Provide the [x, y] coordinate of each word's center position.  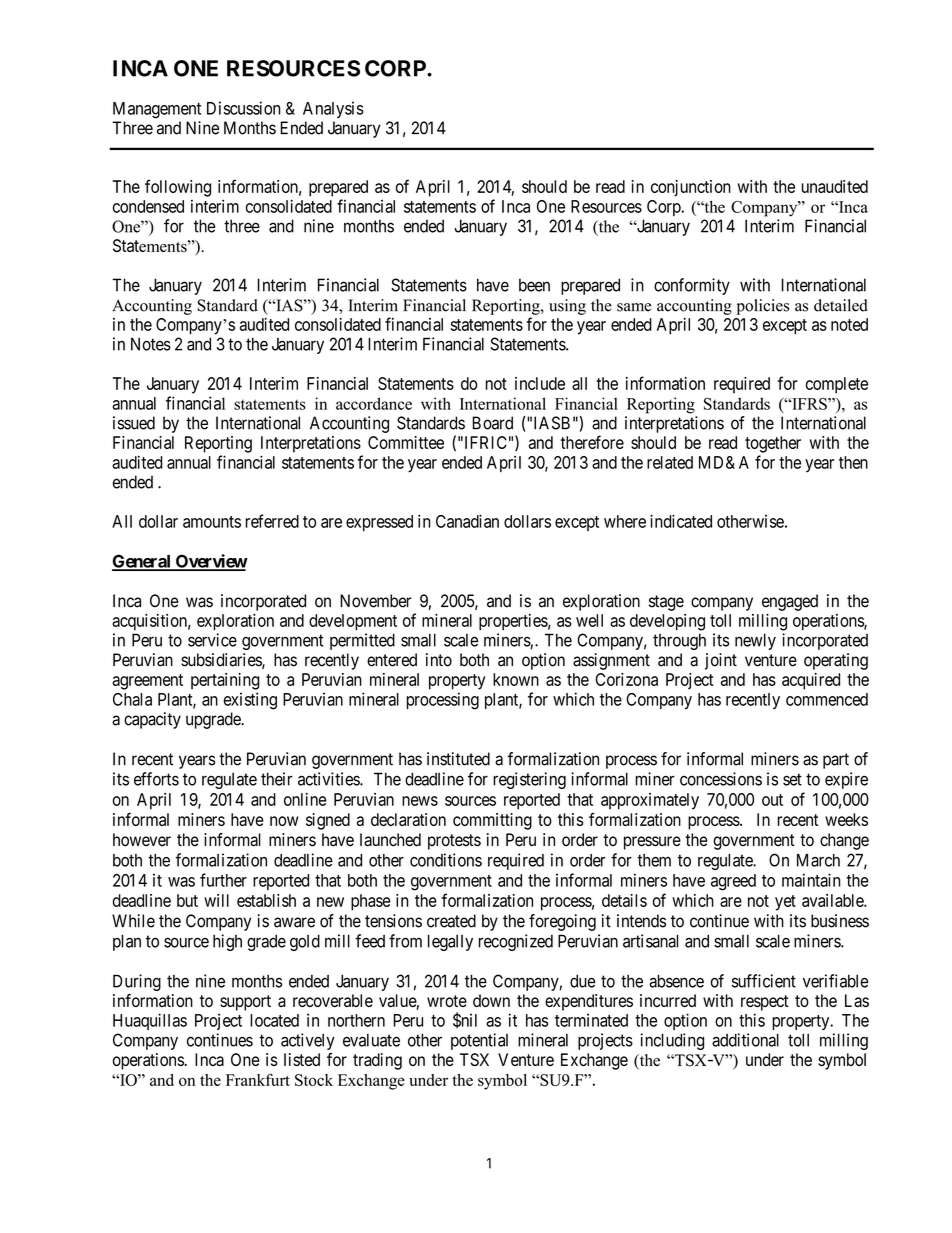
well [589, 620]
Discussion [243, 108]
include [540, 383]
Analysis [333, 109]
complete [837, 385]
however [142, 840]
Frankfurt [258, 1079]
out [772, 800]
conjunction [691, 188]
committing [492, 821]
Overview [210, 562]
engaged [790, 602]
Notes [151, 344]
